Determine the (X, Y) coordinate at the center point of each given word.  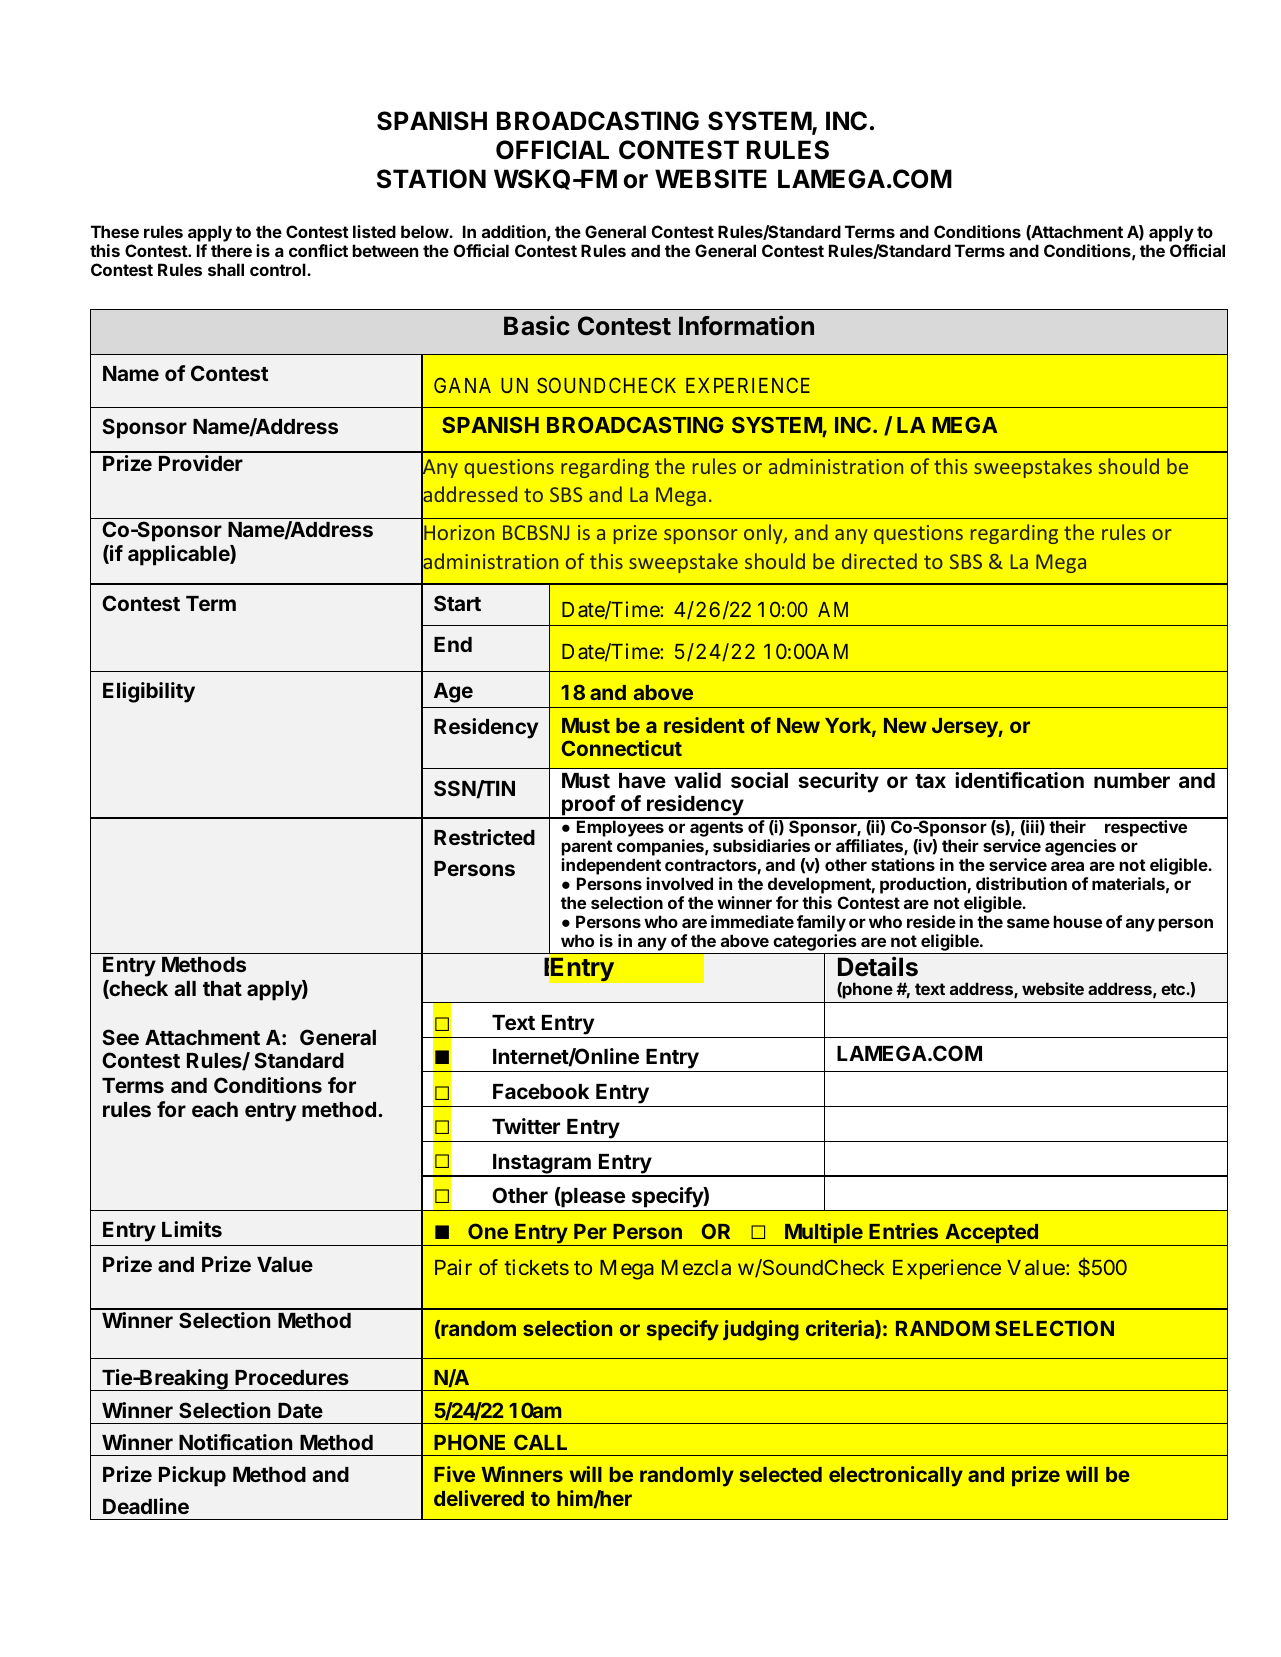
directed (879, 561)
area (1067, 866)
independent (611, 868)
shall (226, 269)
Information (746, 326)
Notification (235, 1442)
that (222, 988)
